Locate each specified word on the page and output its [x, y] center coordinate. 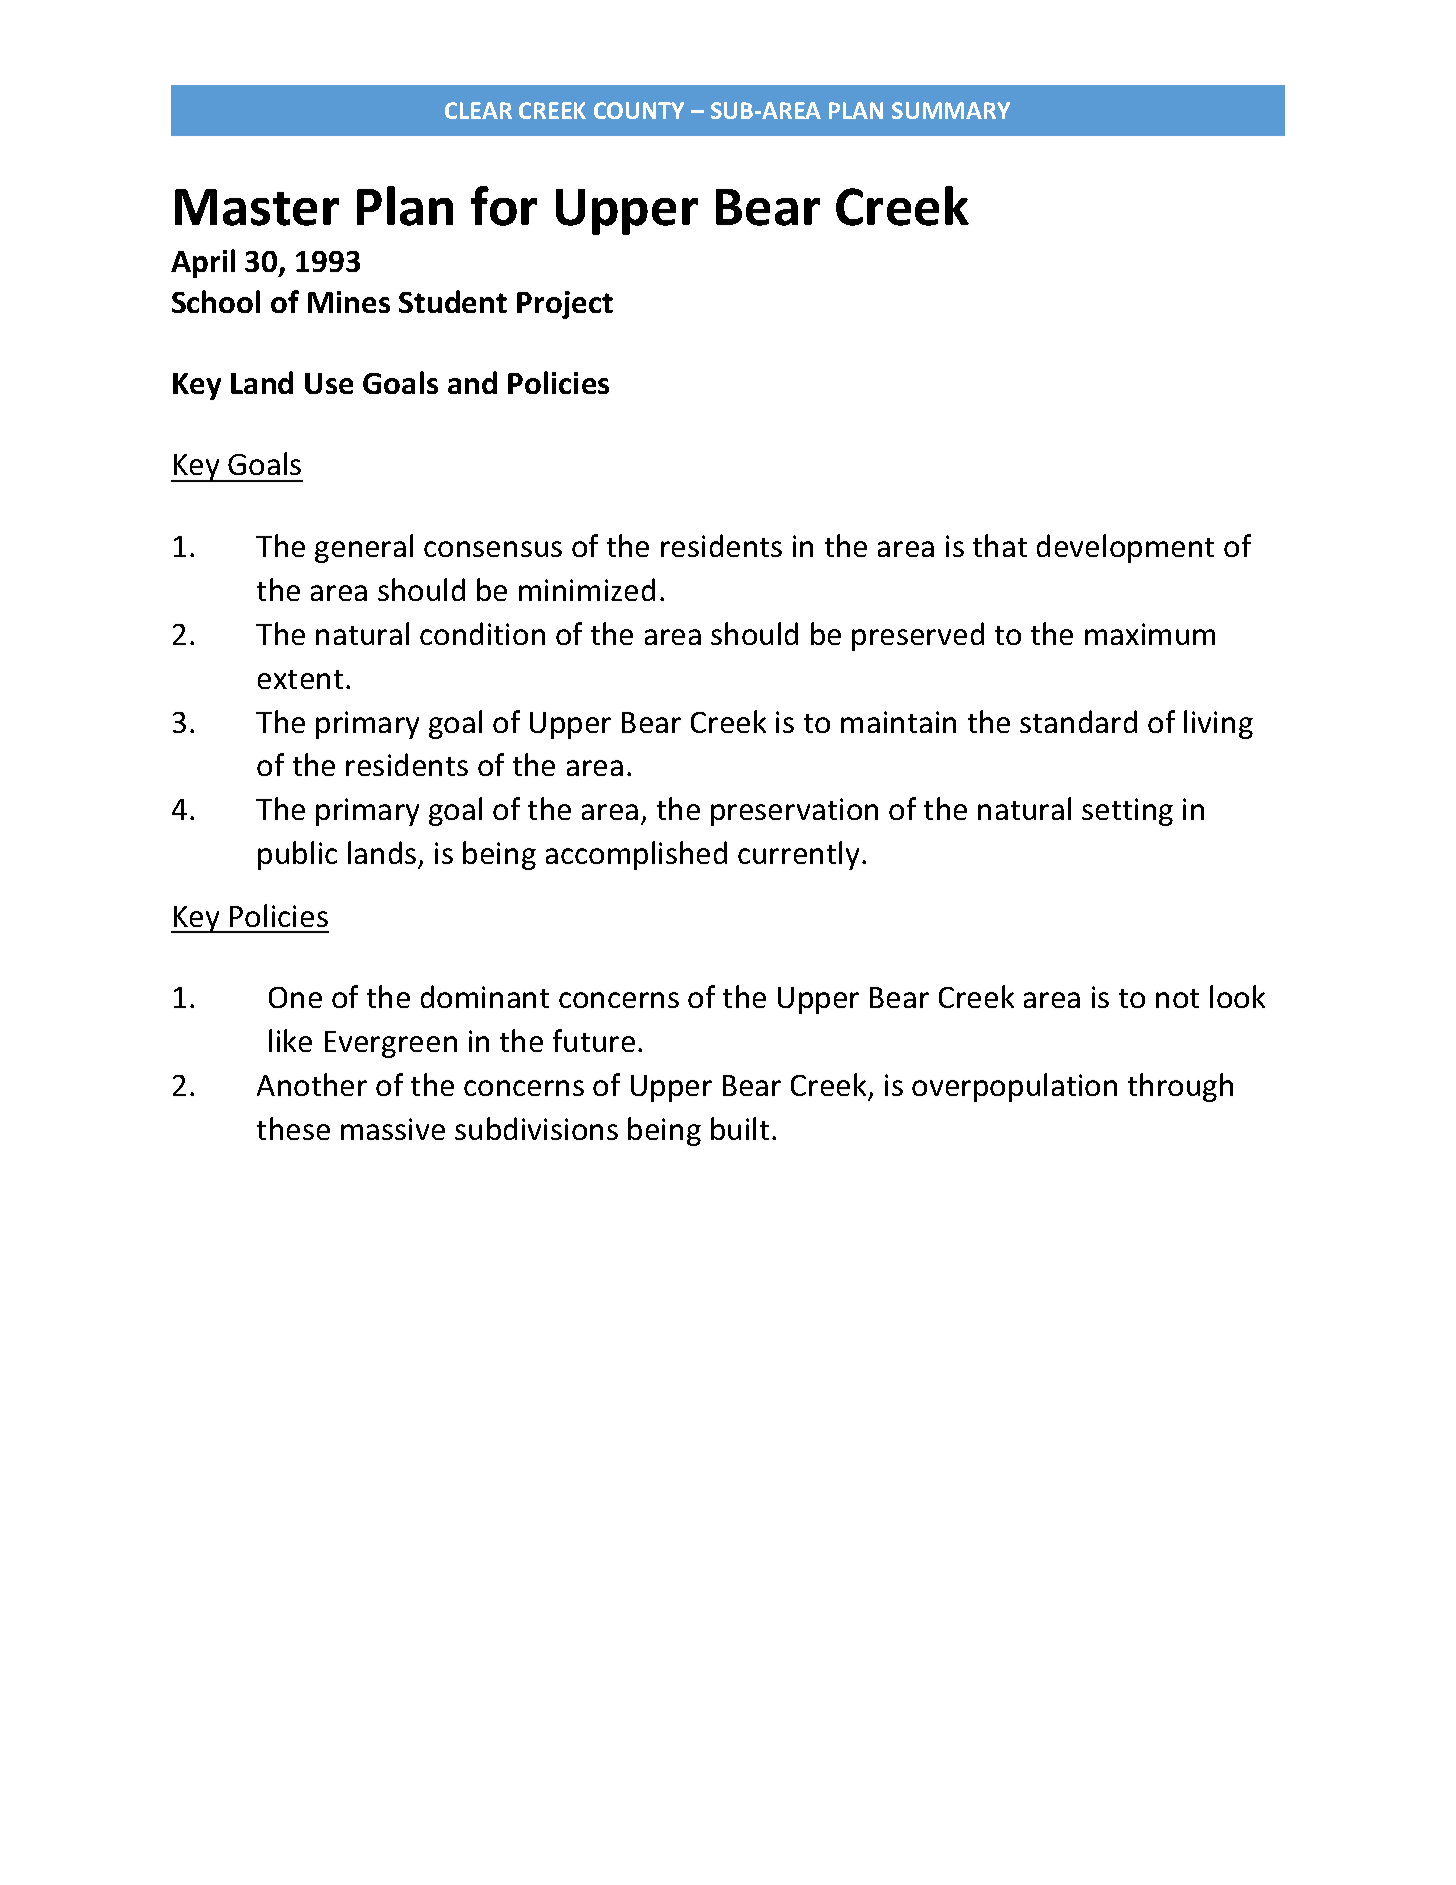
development [1125, 548]
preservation [794, 812]
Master [257, 207]
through [1180, 1087]
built [740, 1128]
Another [312, 1084]
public [297, 855]
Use [329, 383]
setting [1127, 812]
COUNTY [639, 110]
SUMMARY [951, 110]
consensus [493, 549]
